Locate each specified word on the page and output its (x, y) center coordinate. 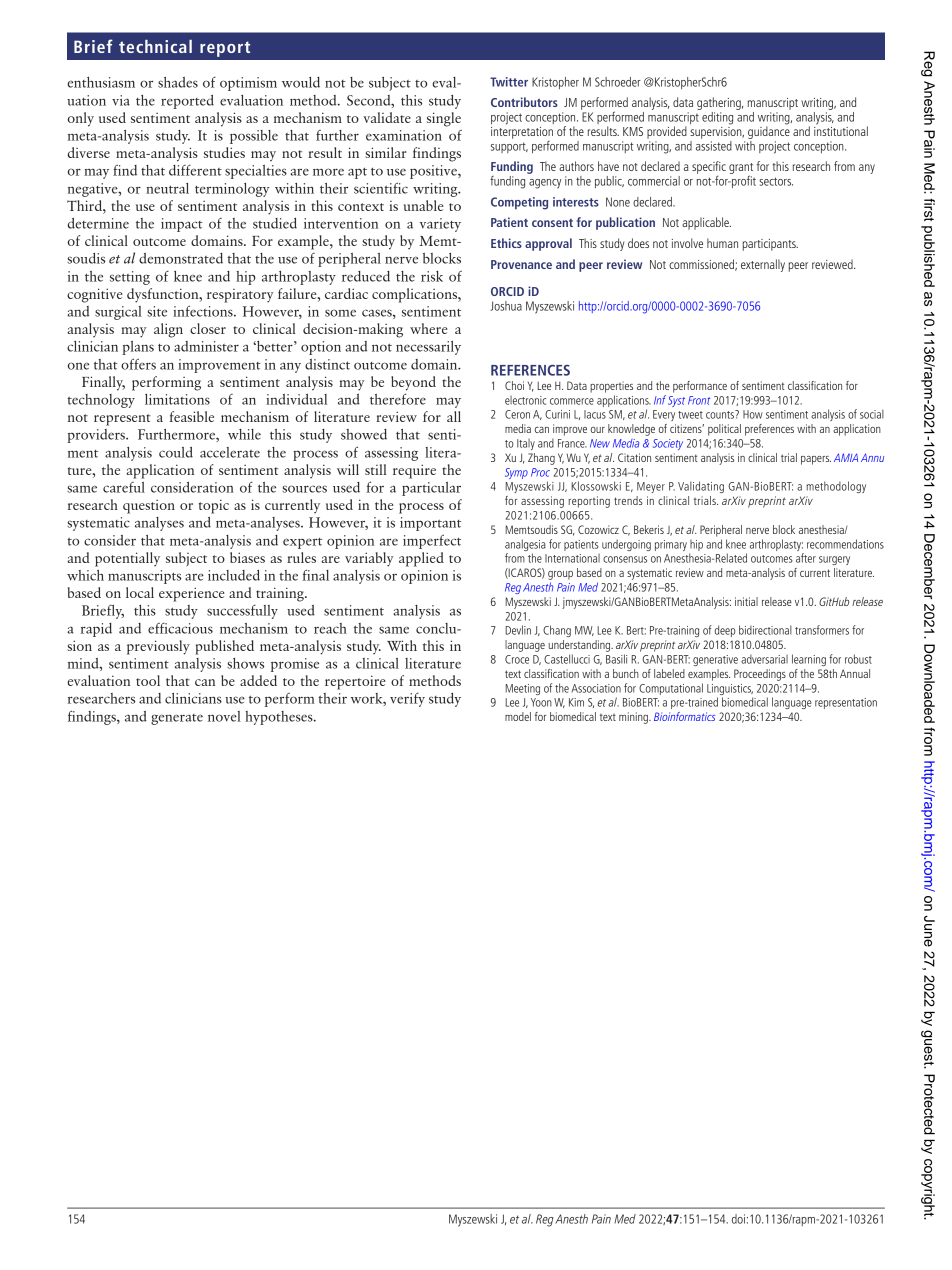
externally (763, 265)
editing (717, 118)
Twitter (509, 82)
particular (431, 489)
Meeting (522, 689)
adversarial (764, 659)
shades (178, 82)
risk (432, 276)
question (149, 507)
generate (177, 719)
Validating (701, 487)
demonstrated (181, 258)
